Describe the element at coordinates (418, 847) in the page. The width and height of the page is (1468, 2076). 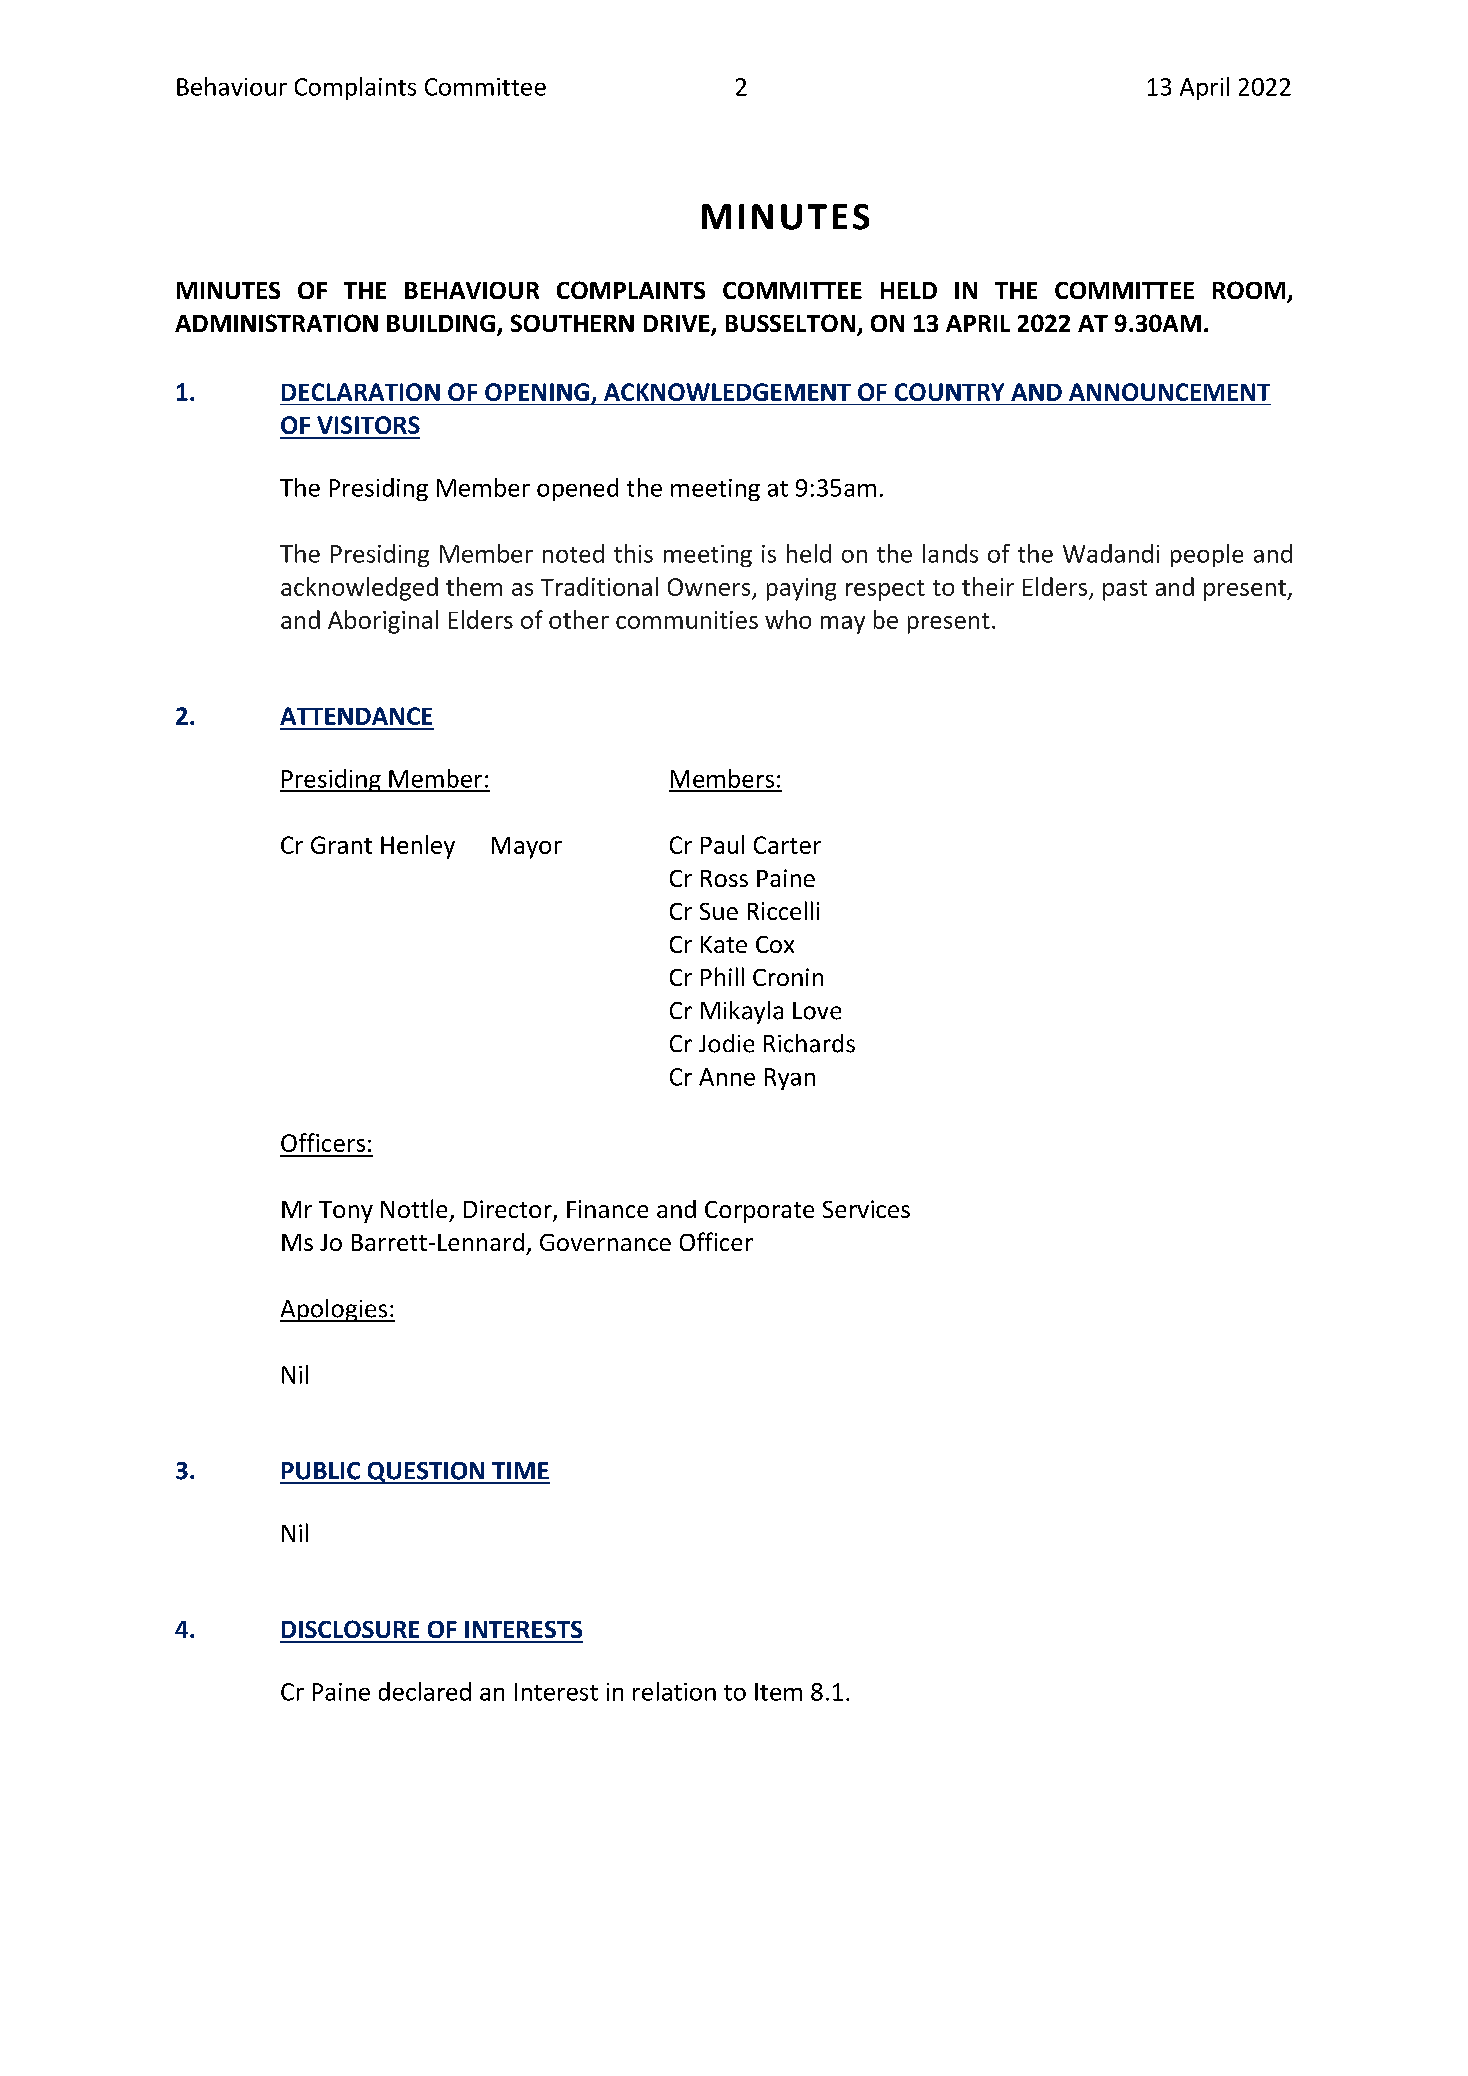
I see `Henley` at that location.
